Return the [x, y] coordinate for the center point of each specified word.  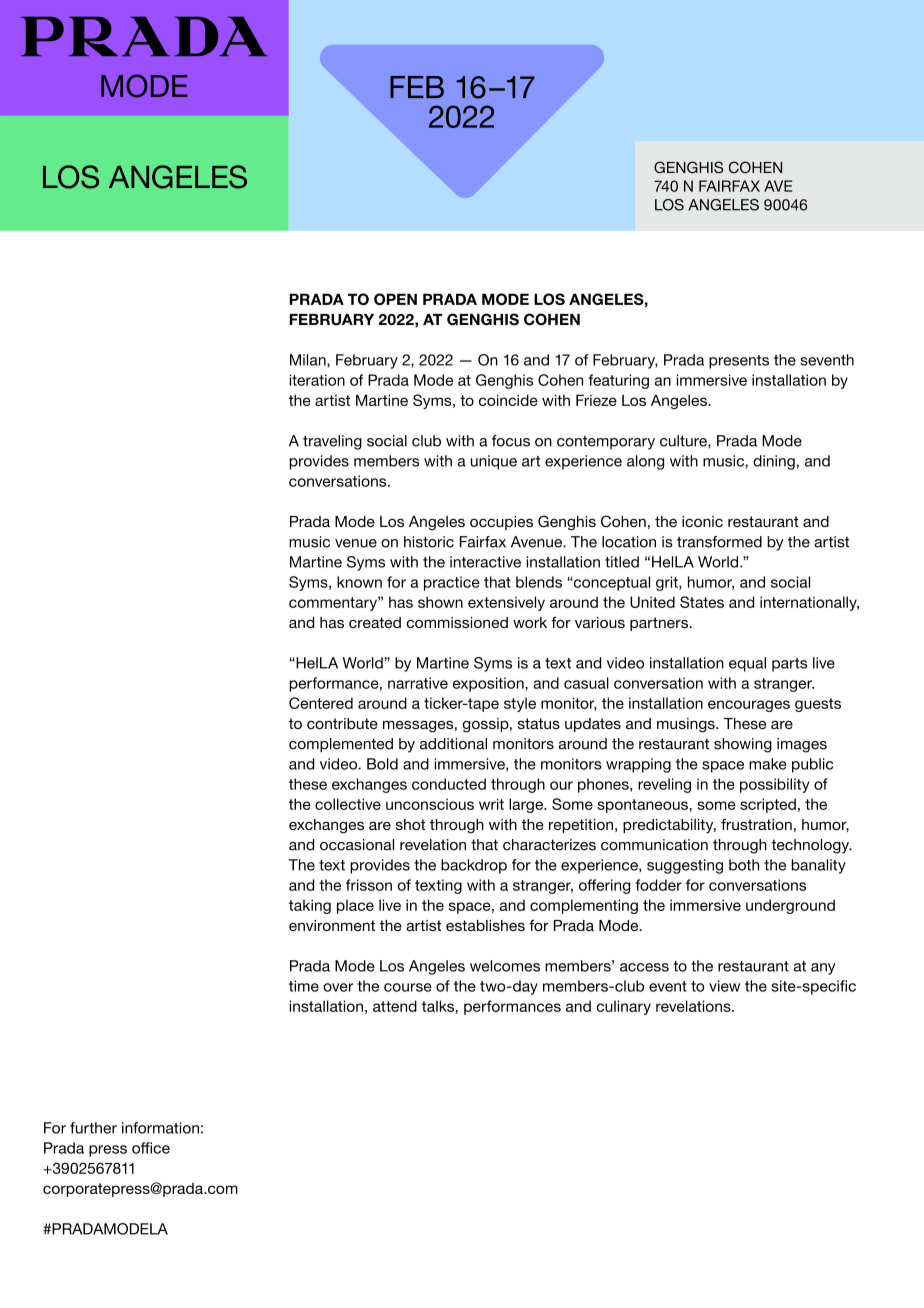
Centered [321, 703]
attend [395, 1006]
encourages [749, 706]
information [160, 1128]
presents [739, 362]
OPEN [395, 299]
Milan [309, 360]
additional [453, 744]
